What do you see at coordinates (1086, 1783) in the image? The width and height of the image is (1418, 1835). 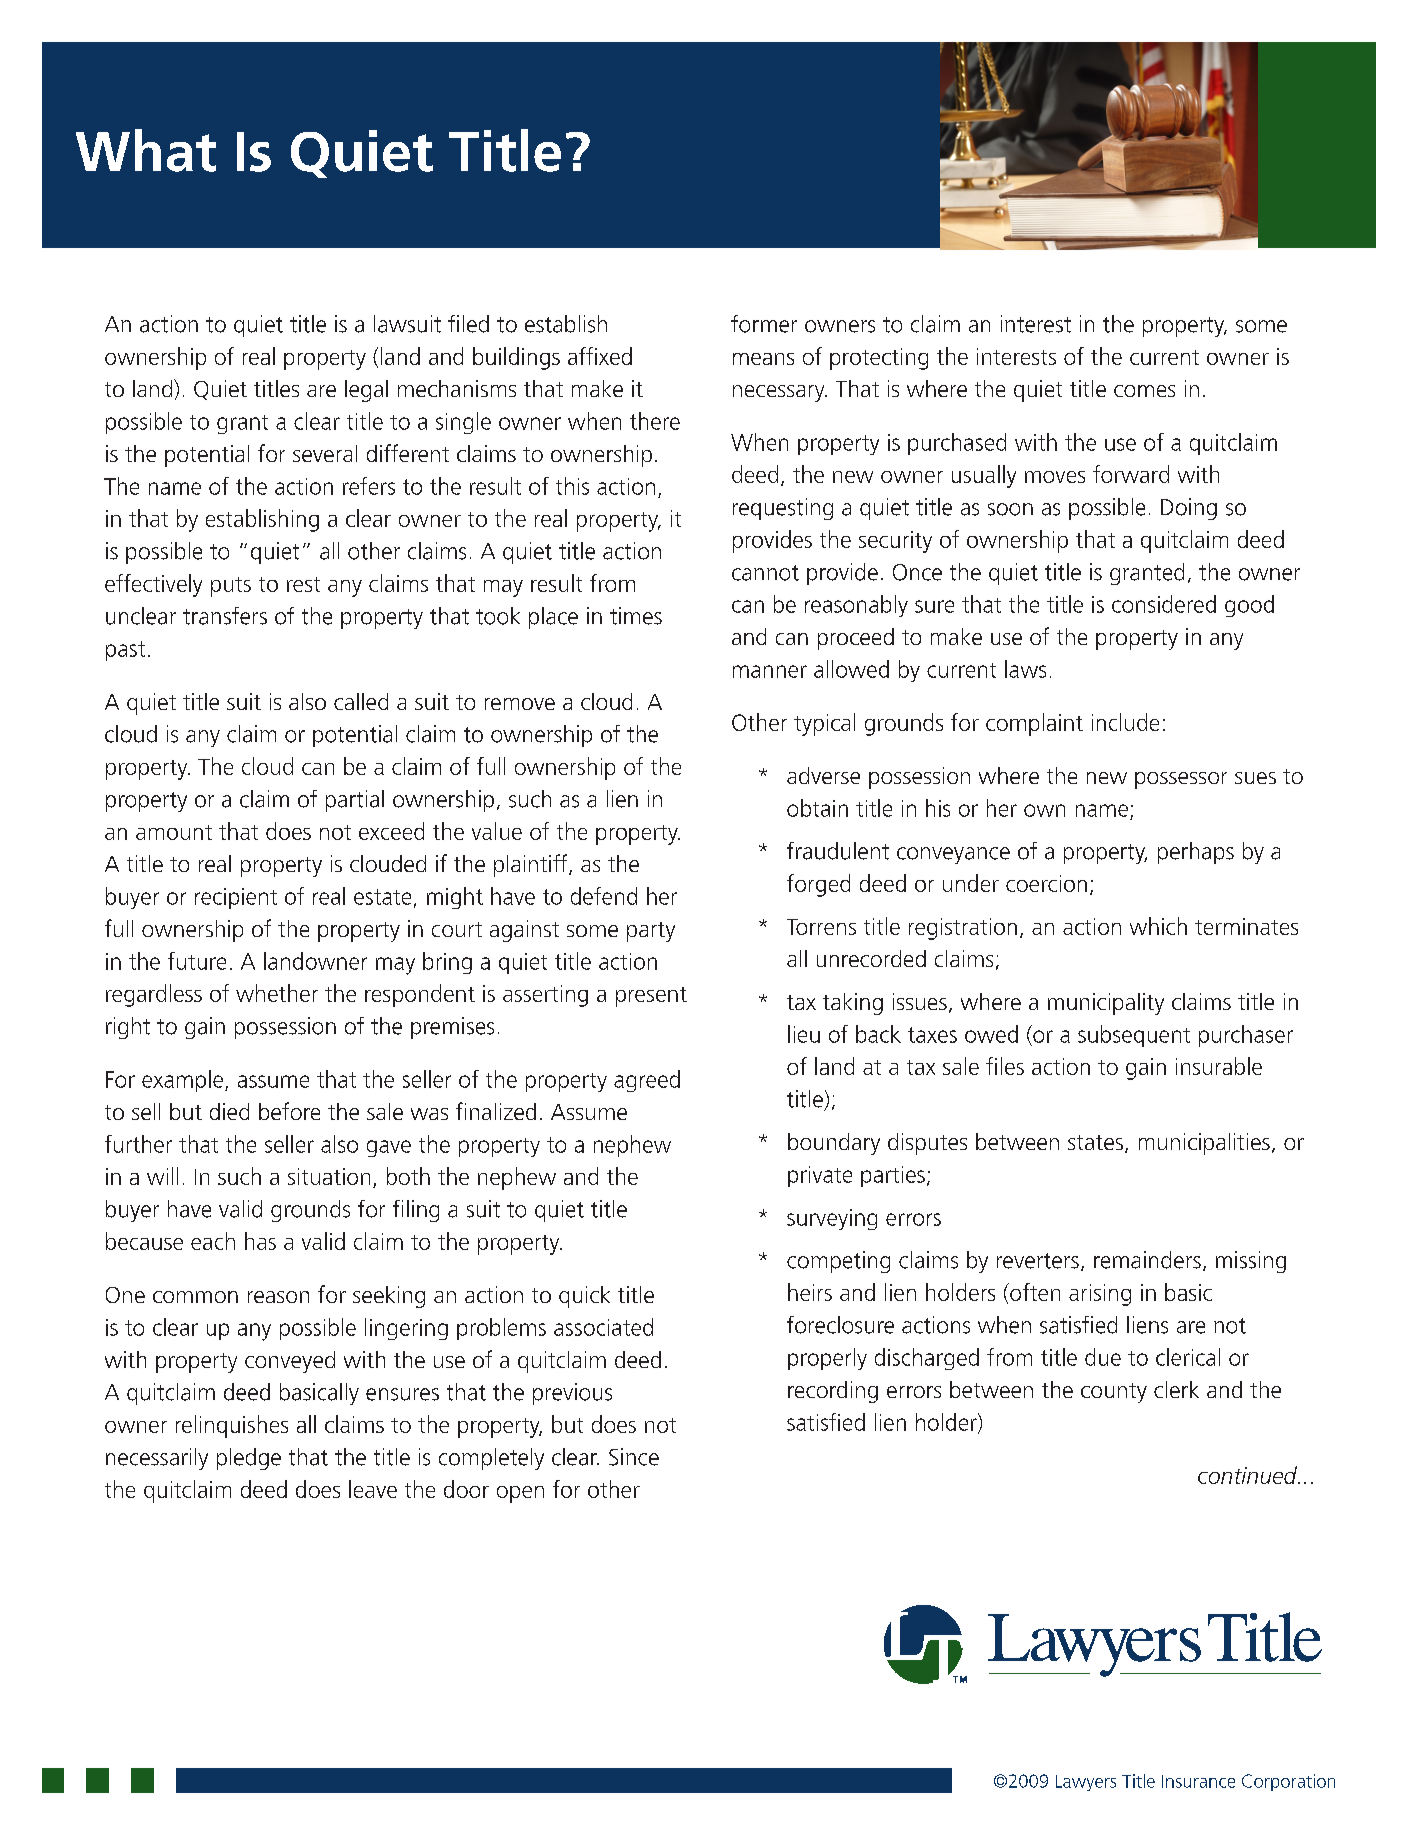 I see `Lawyers` at bounding box center [1086, 1783].
